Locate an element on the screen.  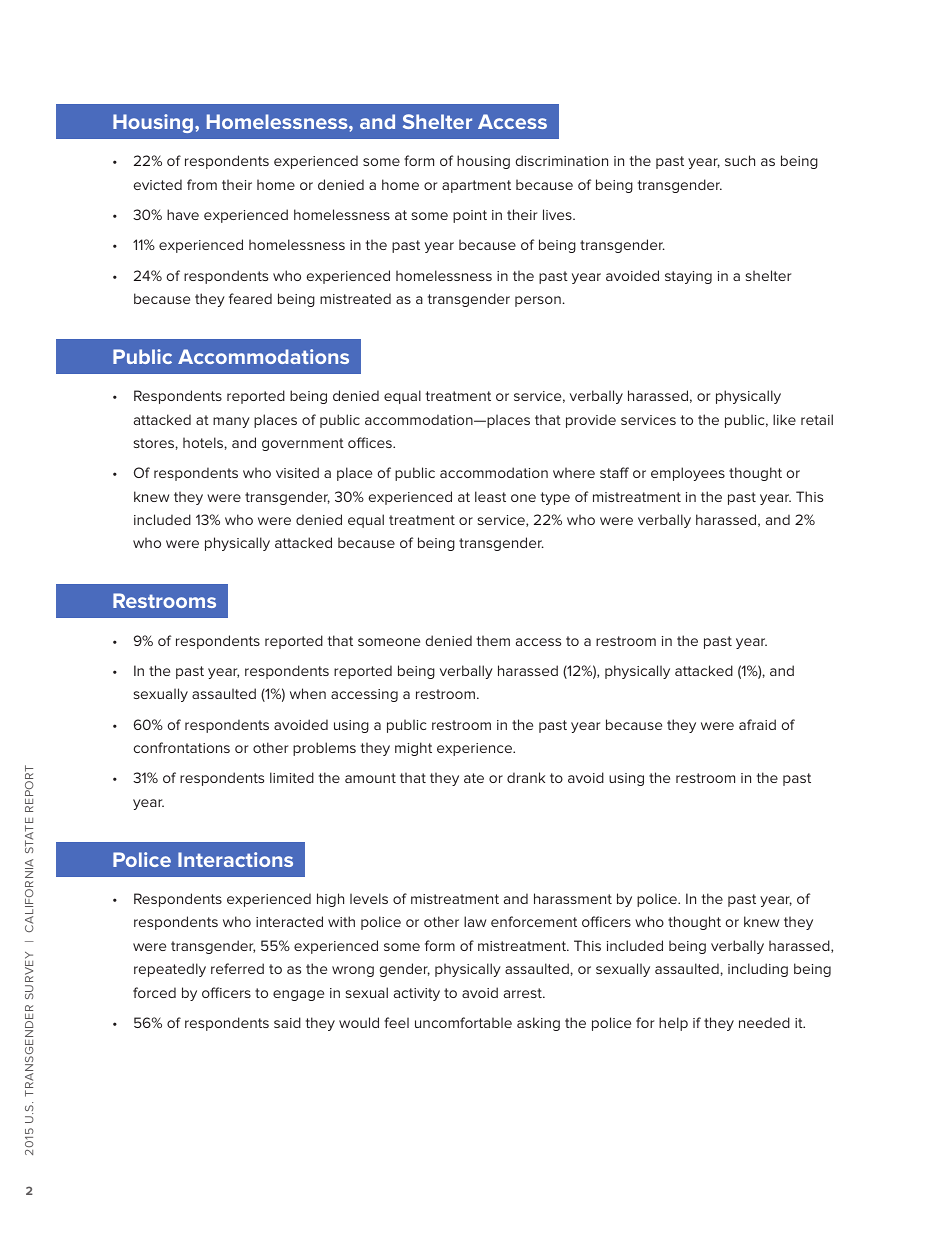
from is located at coordinates (202, 184).
